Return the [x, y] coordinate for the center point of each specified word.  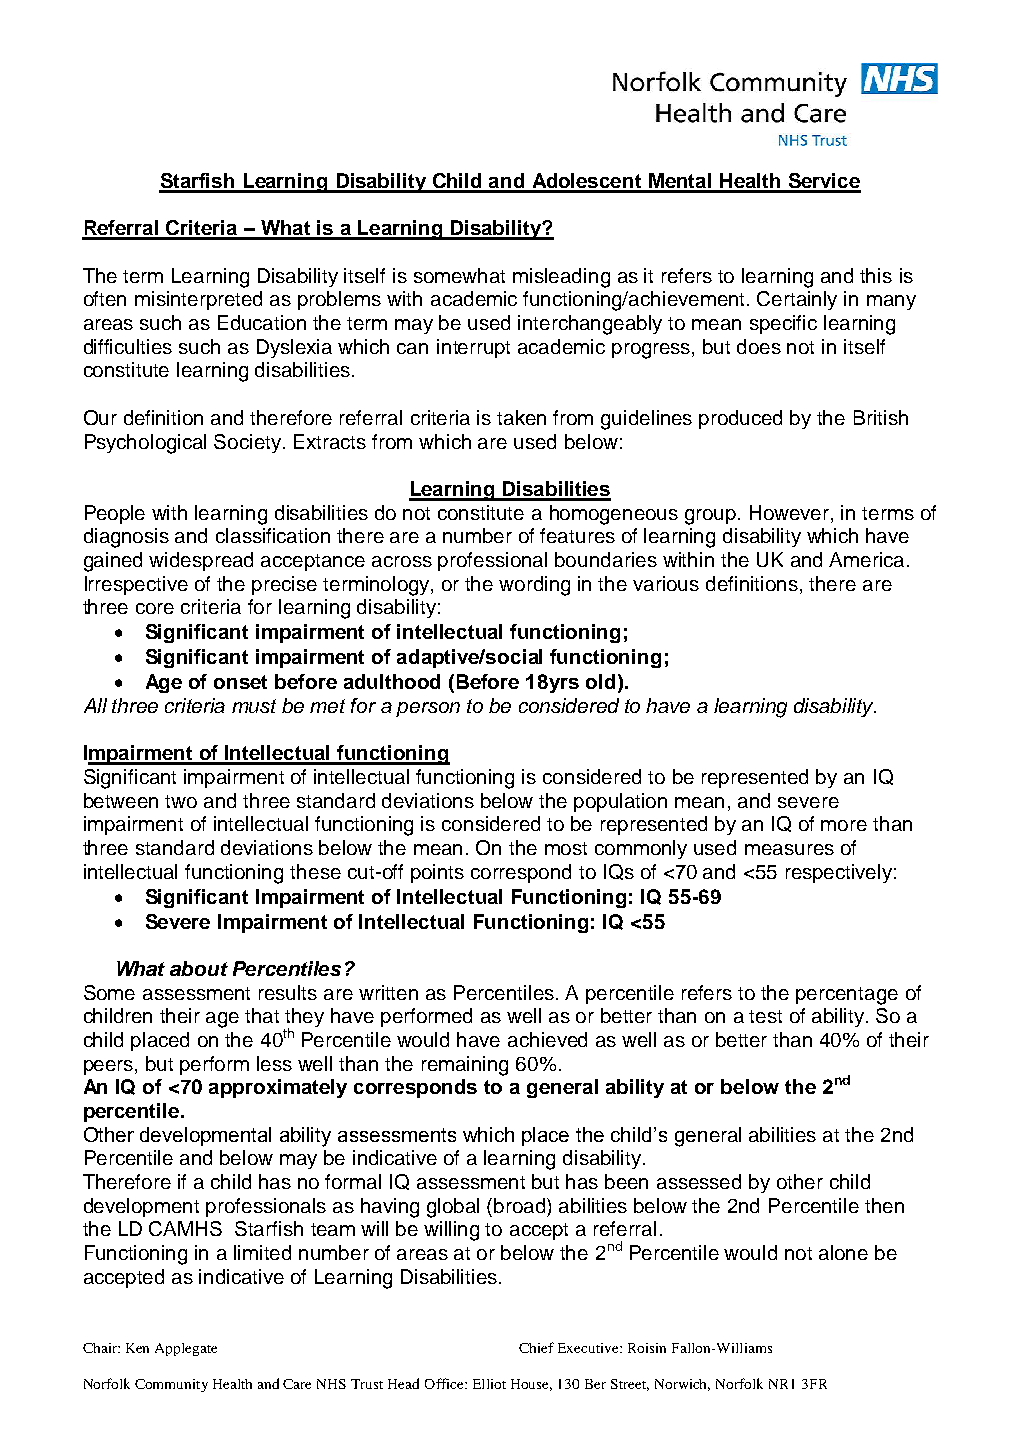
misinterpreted [198, 300]
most [566, 848]
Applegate [186, 1349]
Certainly [797, 300]
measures [789, 849]
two [181, 801]
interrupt [473, 348]
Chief [536, 1347]
